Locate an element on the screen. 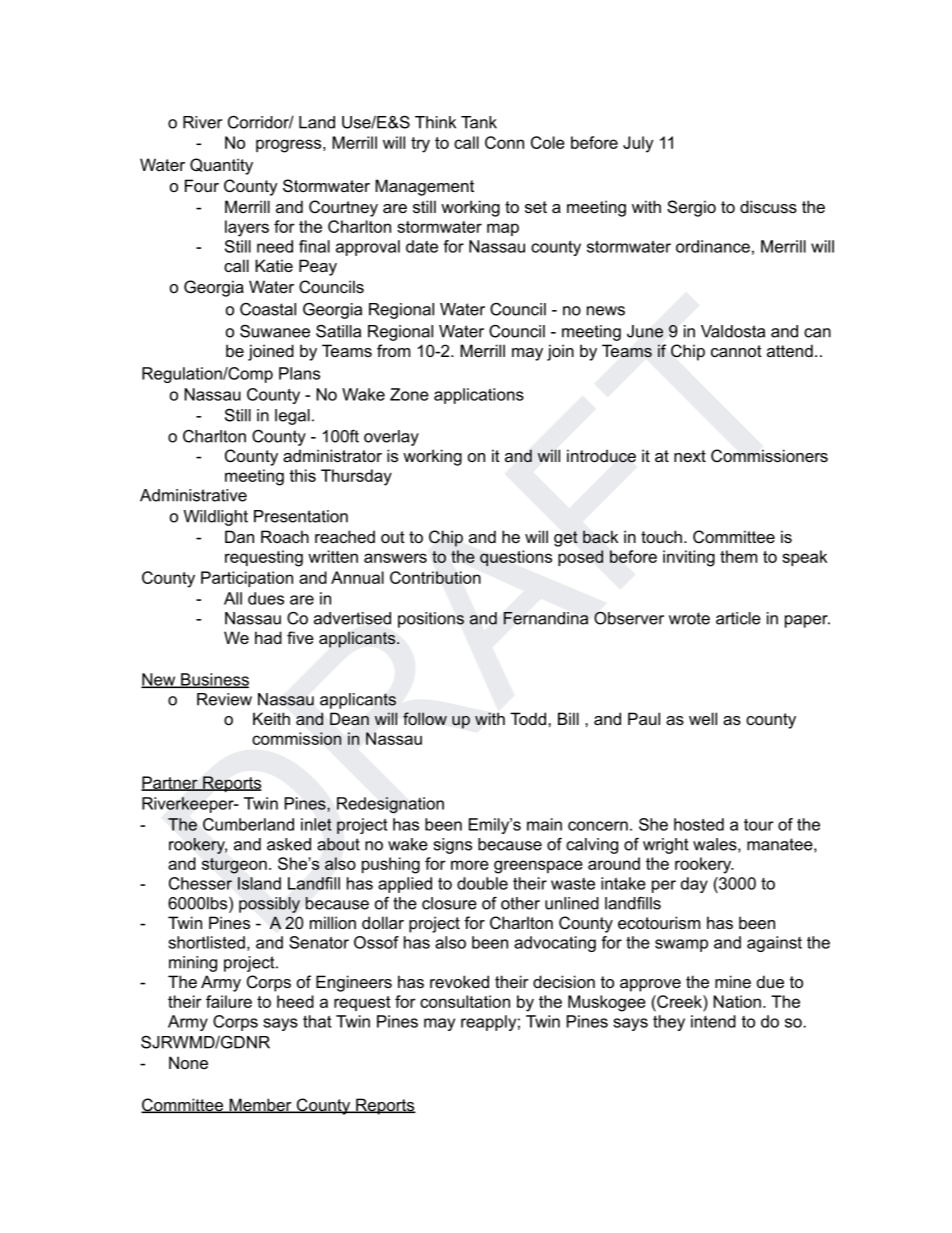 This screenshot has width=952, height=1233. discuss is located at coordinates (768, 206).
